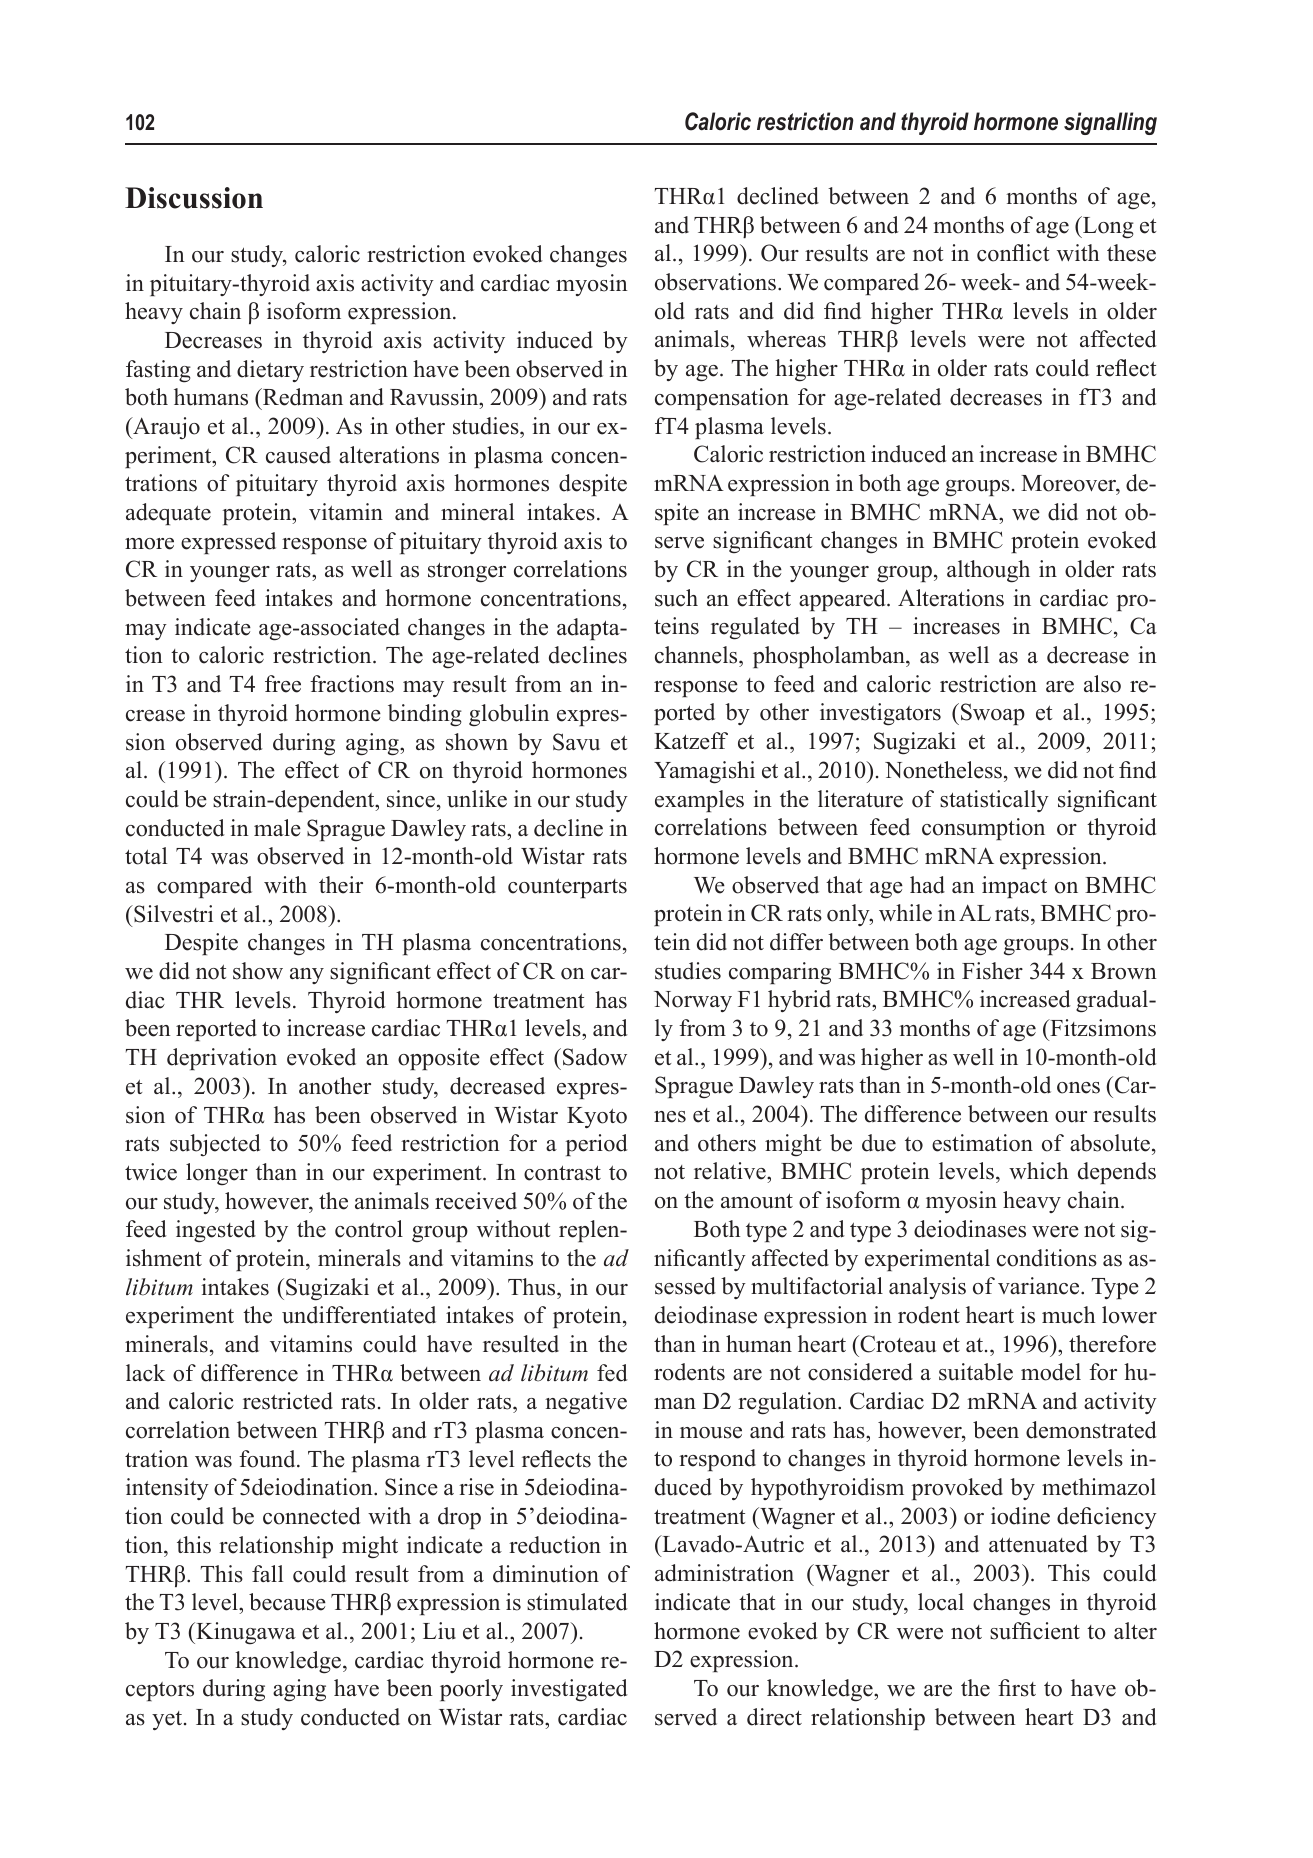 Image resolution: width=1313 pixels, height=1858 pixels. Describe the element at coordinates (786, 339) in the image. I see `whereas` at that location.
